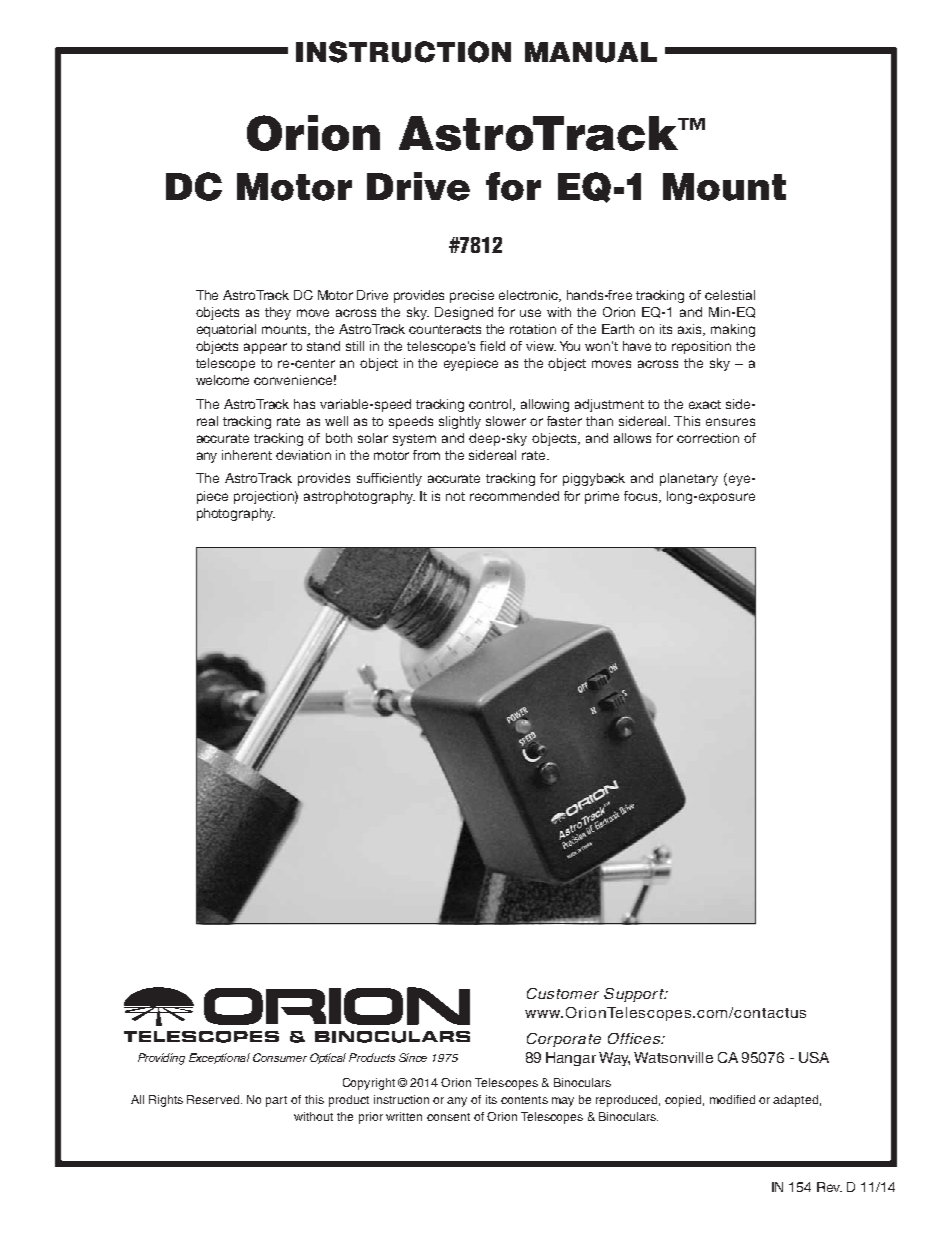 The image size is (952, 1233). What do you see at coordinates (214, 1099) in the document?
I see `Reserved` at bounding box center [214, 1099].
